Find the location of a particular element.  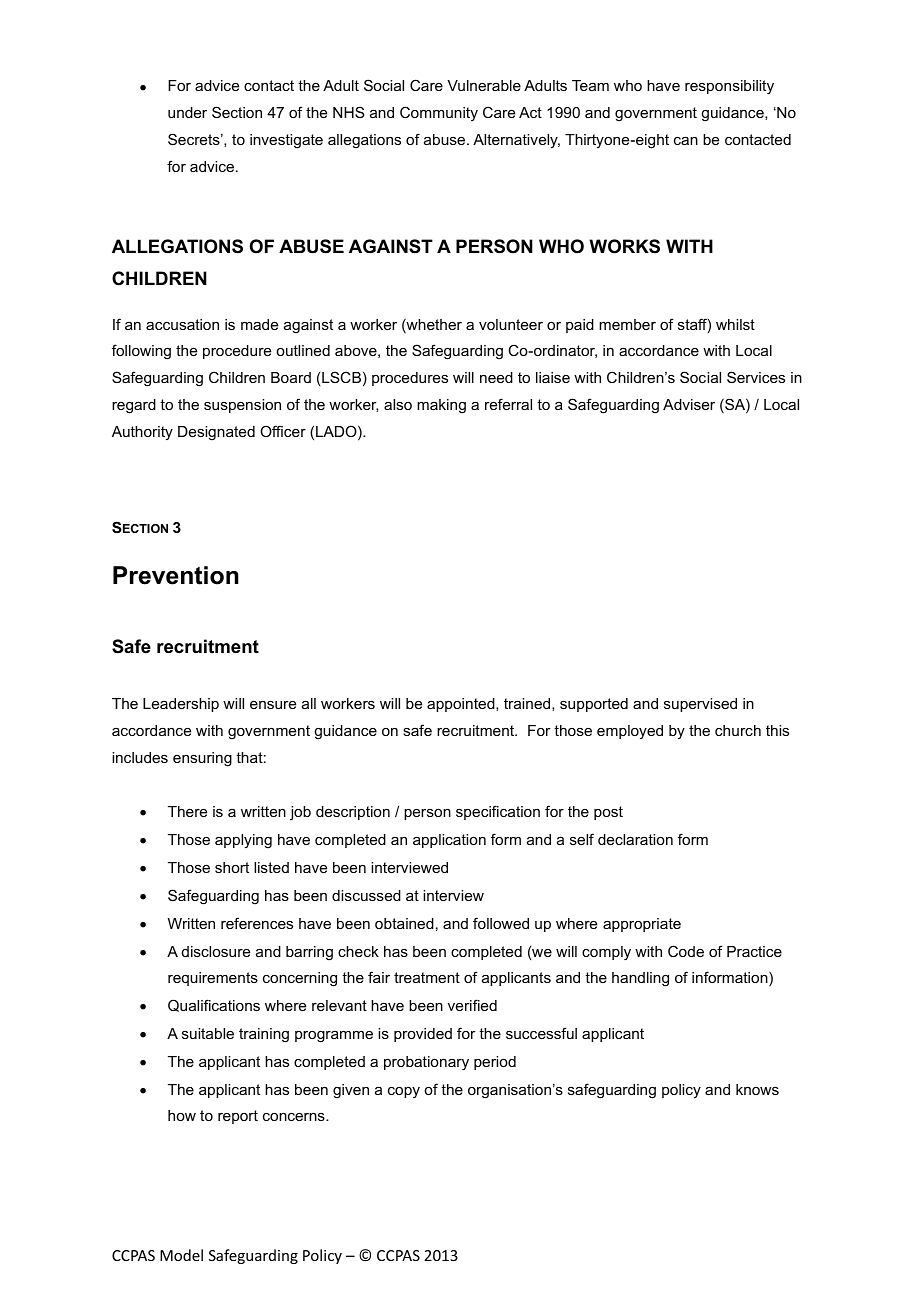

verified is located at coordinates (472, 1005).
